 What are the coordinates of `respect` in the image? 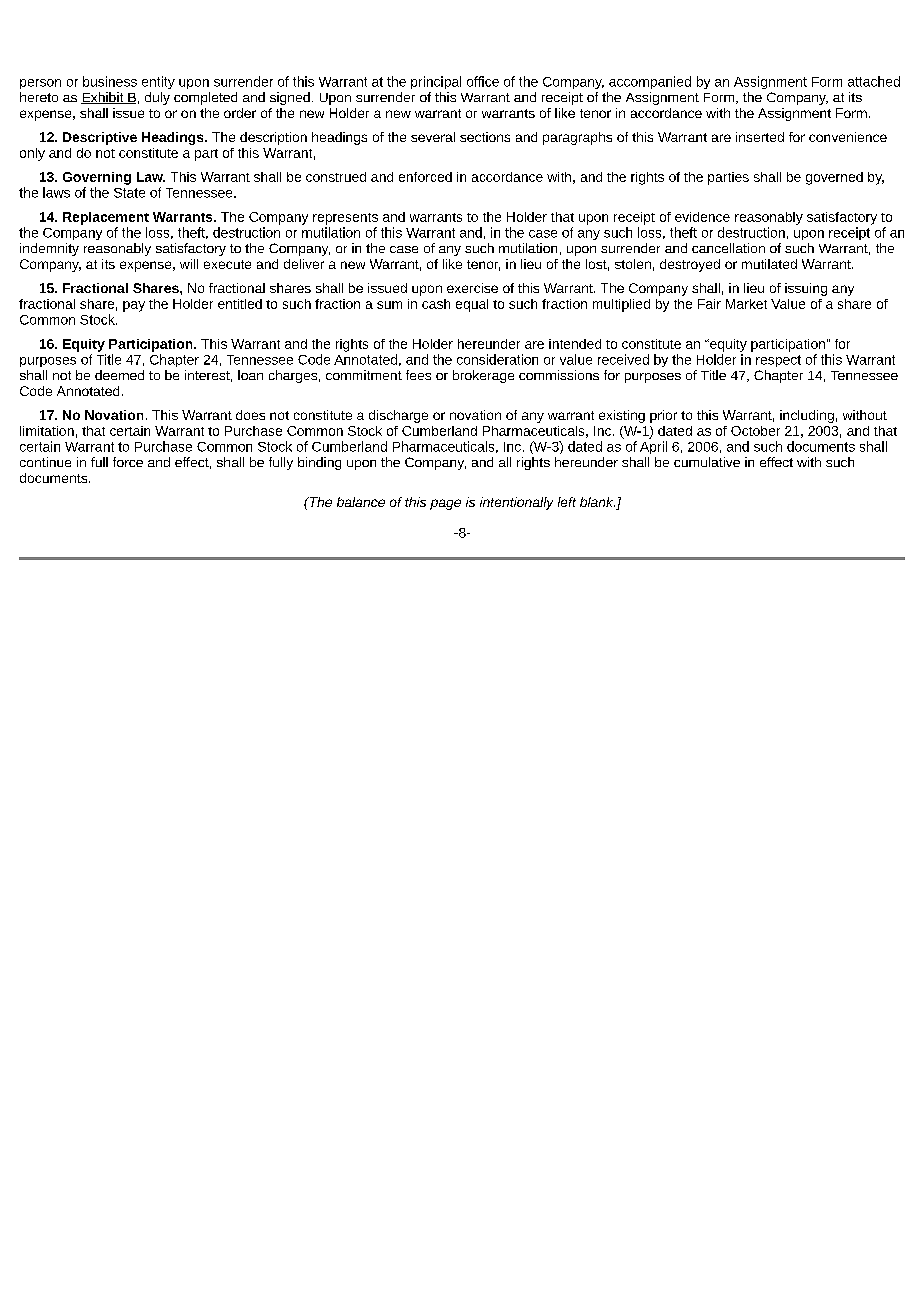 It's located at (778, 361).
